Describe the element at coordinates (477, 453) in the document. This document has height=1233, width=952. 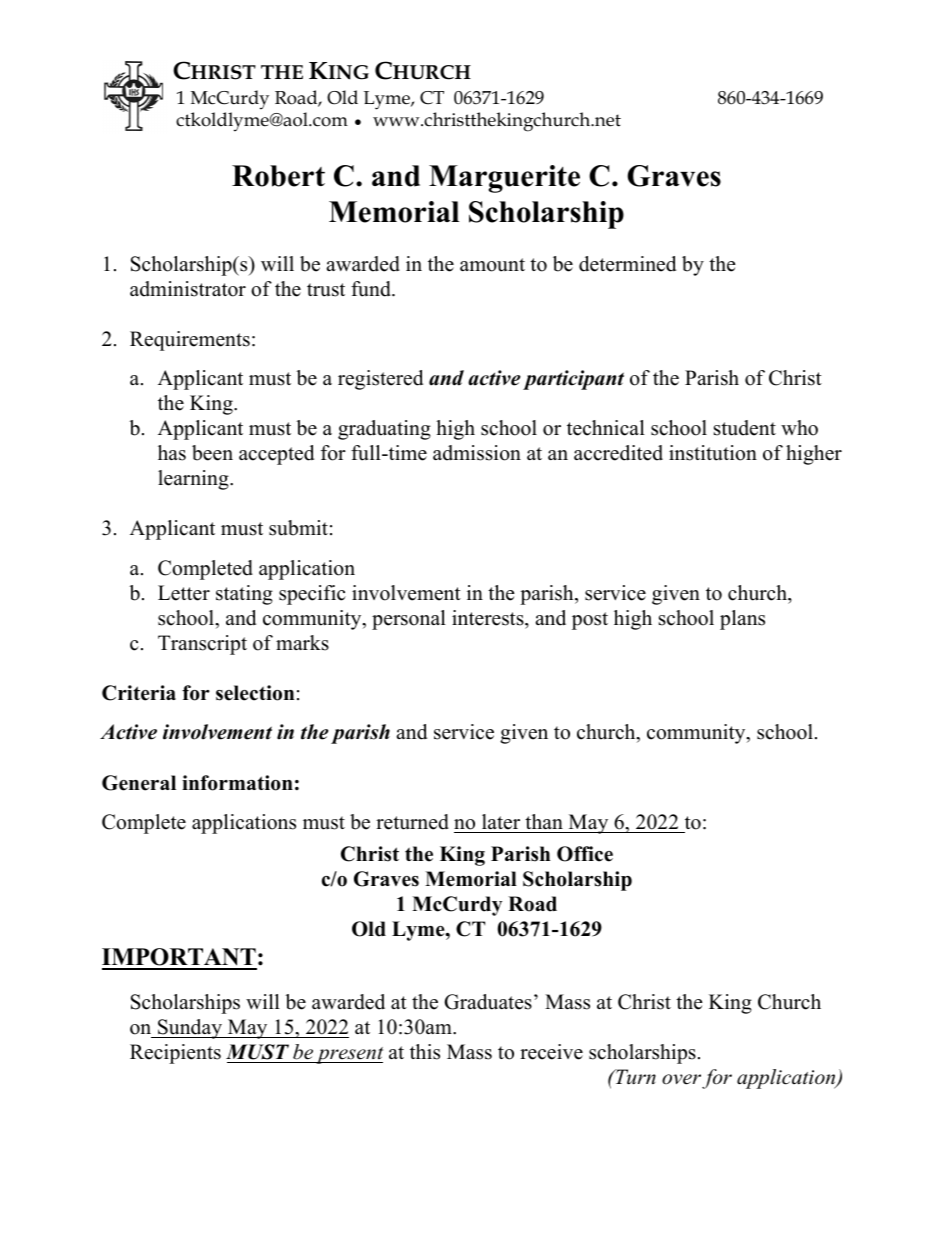
I see `admission` at that location.
